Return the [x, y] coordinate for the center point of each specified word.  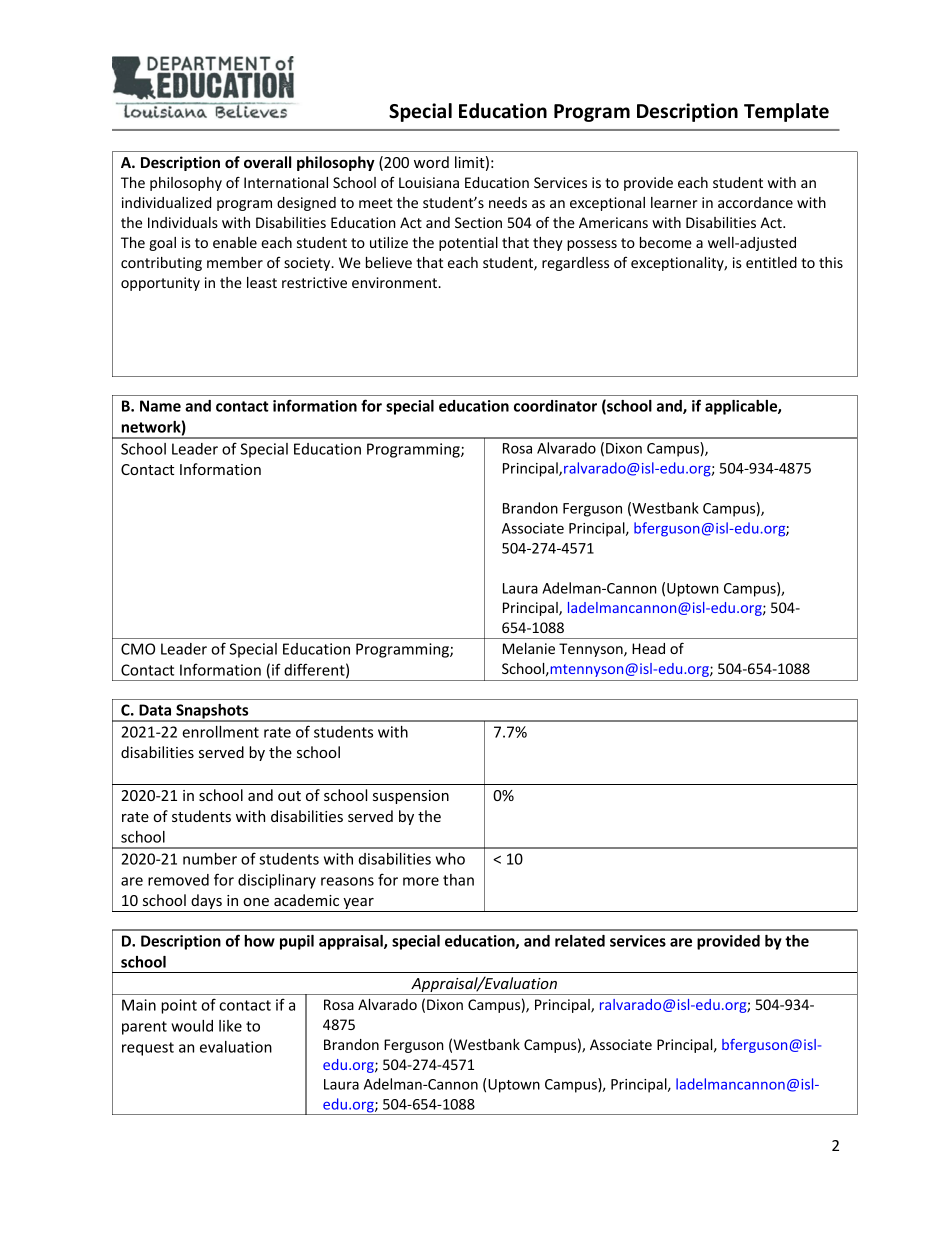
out [289, 796]
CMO [138, 649]
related [580, 941]
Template [786, 112]
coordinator [555, 406]
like [230, 1026]
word [431, 162]
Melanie [529, 648]
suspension [411, 797]
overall [267, 162]
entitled [771, 262]
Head [648, 648]
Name [160, 406]
